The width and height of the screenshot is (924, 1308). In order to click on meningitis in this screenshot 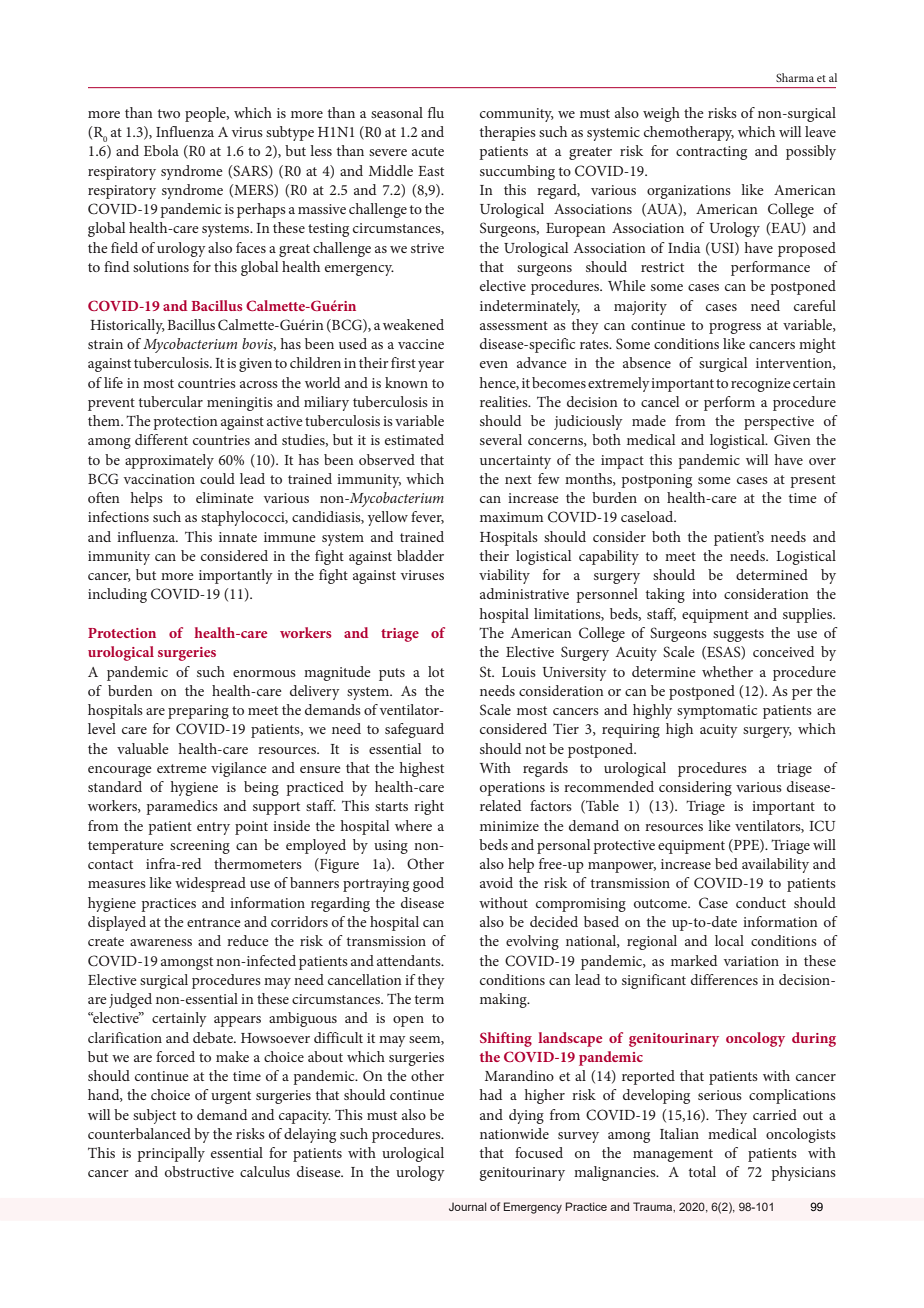, I will do `click(240, 404)`.
